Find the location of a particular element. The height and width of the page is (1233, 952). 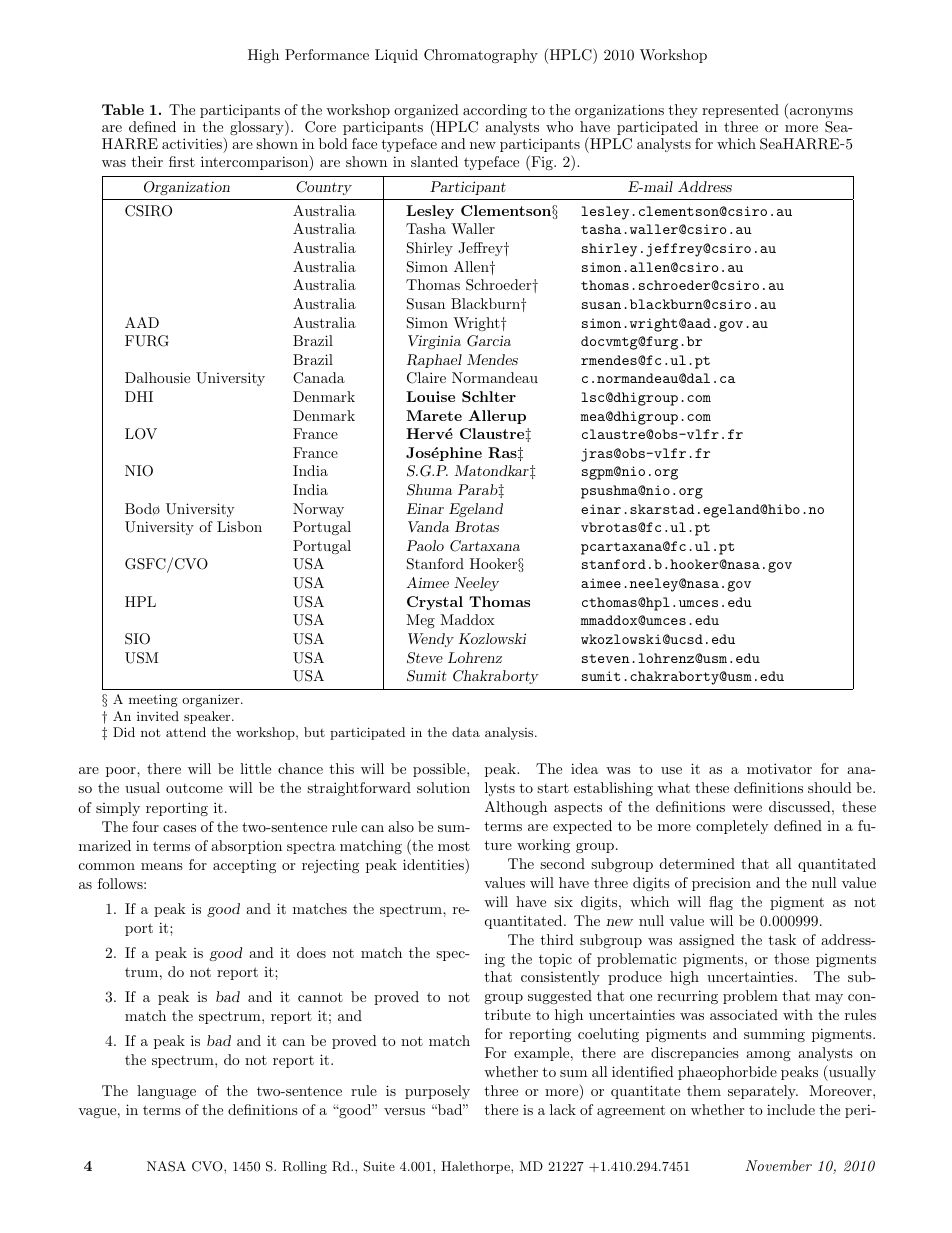

Virginia is located at coordinates (434, 342).
